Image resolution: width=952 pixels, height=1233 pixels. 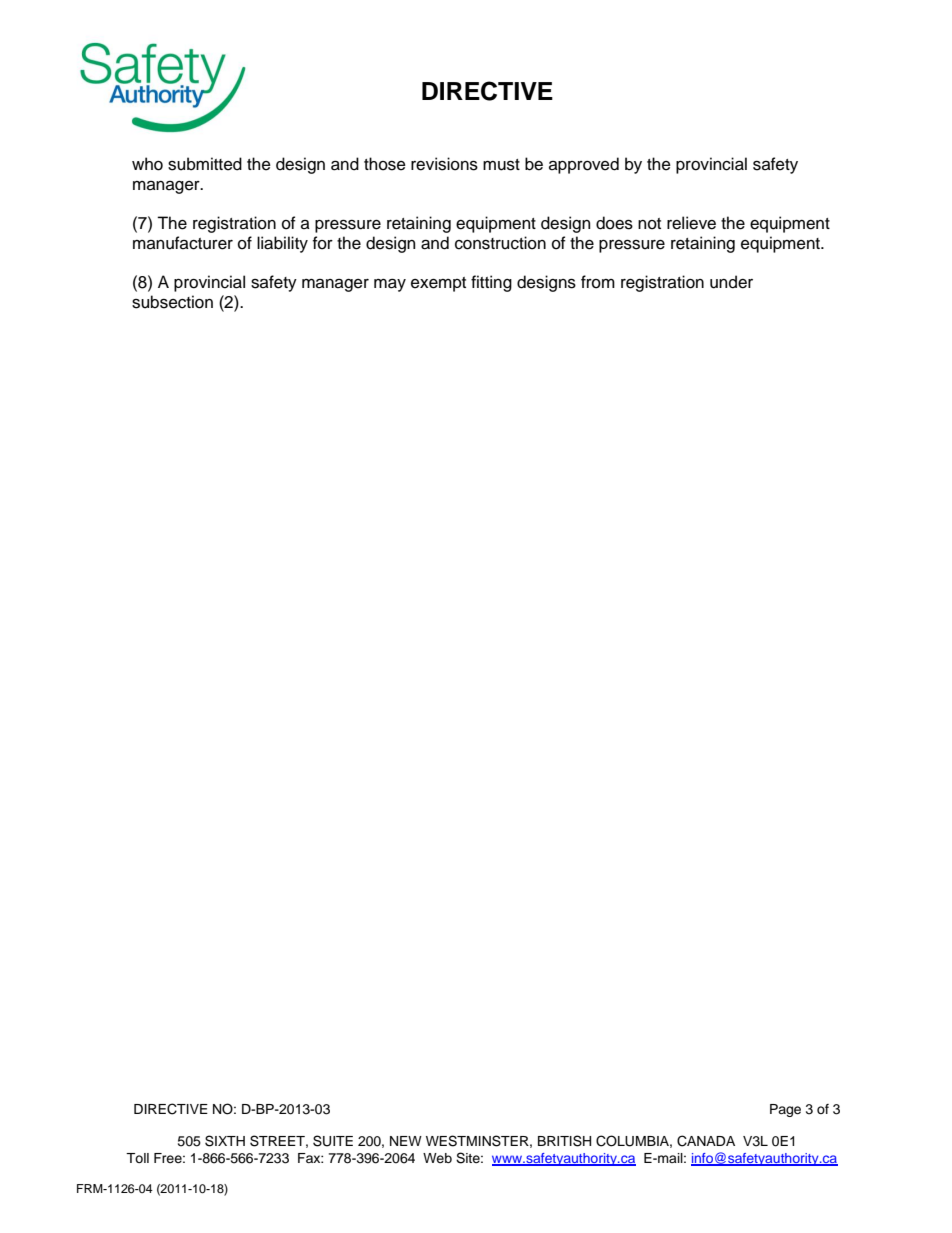 I want to click on revisions, so click(x=444, y=164).
